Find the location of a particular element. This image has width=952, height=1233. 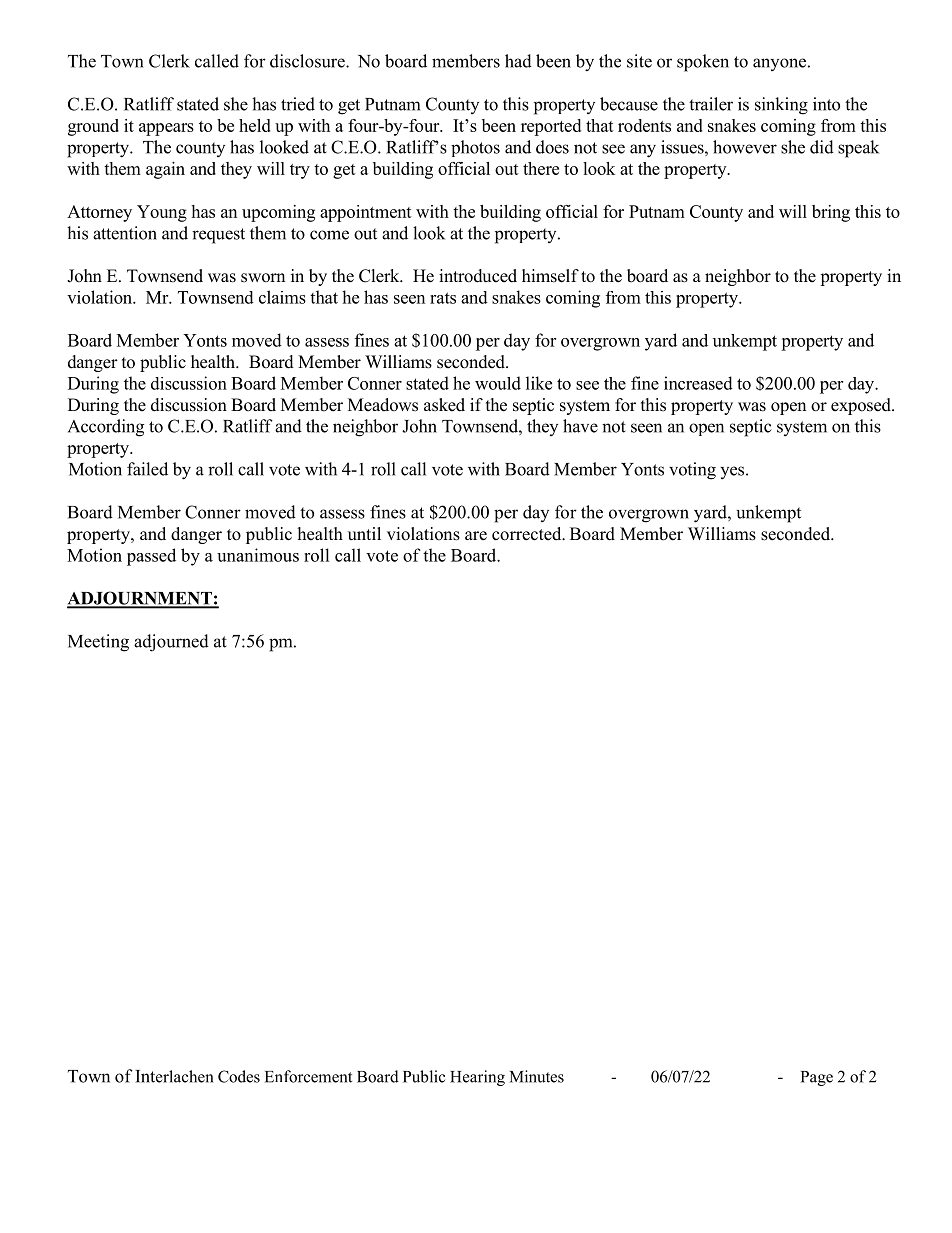

appears is located at coordinates (166, 129).
